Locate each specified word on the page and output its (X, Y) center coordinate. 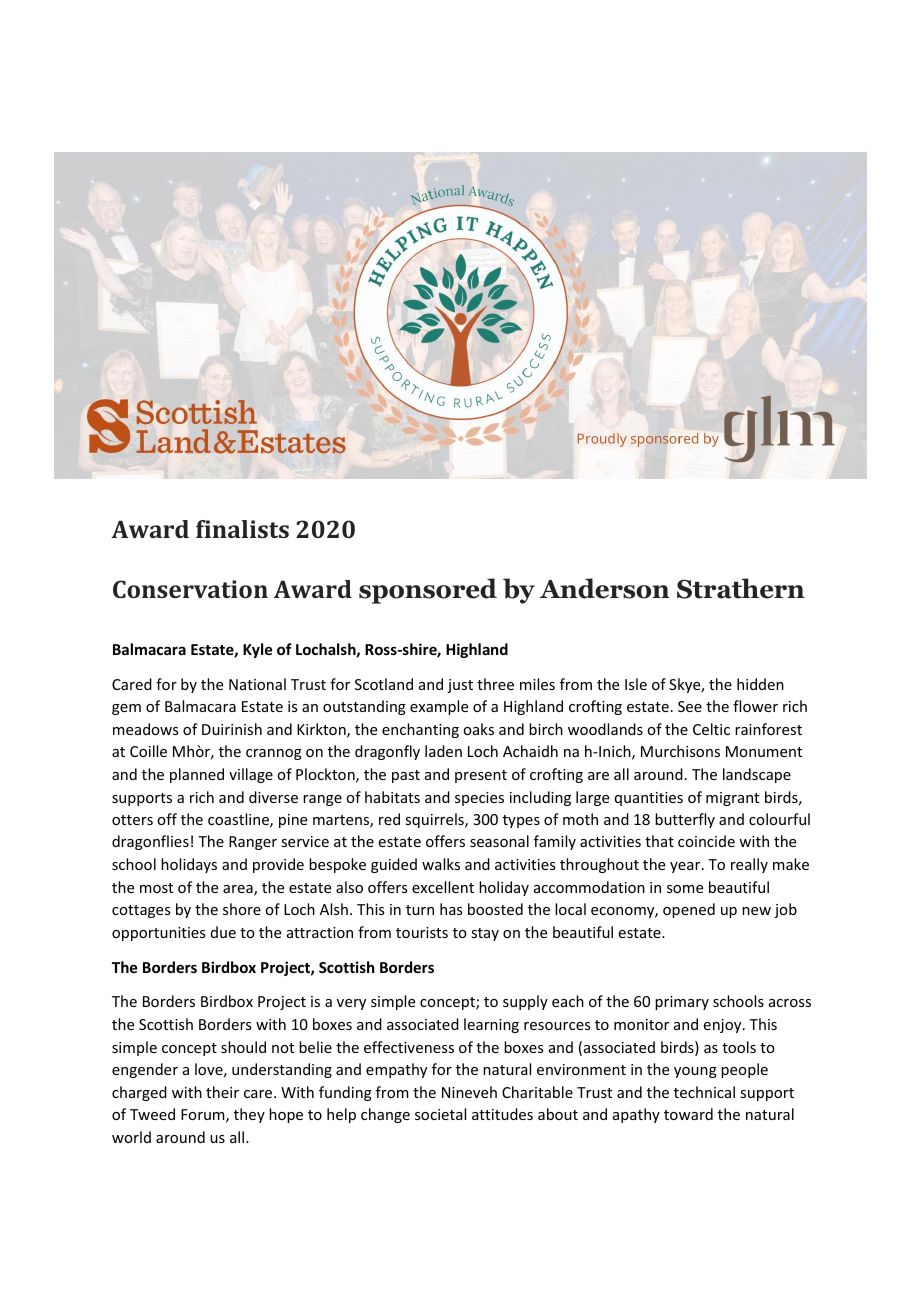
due (223, 932)
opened (689, 910)
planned (197, 775)
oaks (478, 729)
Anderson (605, 588)
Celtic (711, 729)
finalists (242, 529)
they (249, 1115)
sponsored (428, 591)
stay (485, 934)
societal (440, 1114)
